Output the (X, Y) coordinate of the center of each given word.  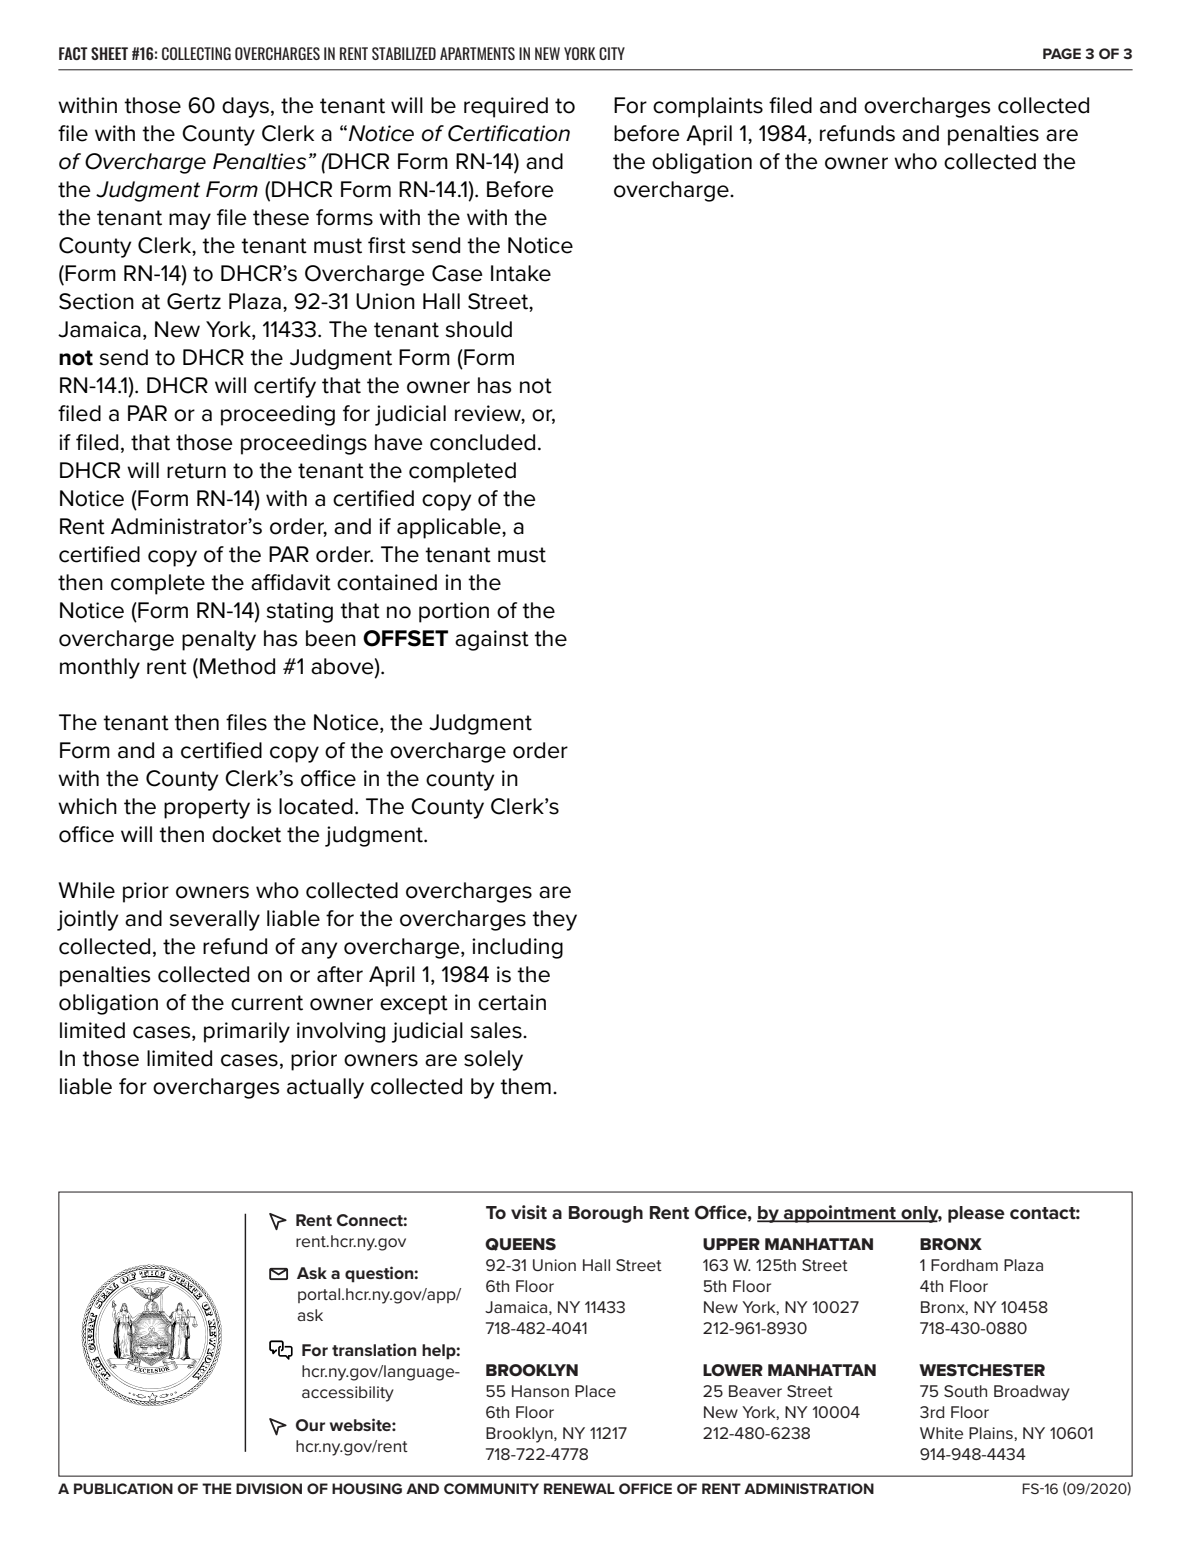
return (196, 471)
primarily (247, 1032)
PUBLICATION (123, 1488)
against (492, 640)
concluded (482, 442)
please (976, 1214)
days (245, 107)
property (207, 809)
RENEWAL (579, 1488)
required (506, 107)
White (941, 1433)
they (554, 920)
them (525, 1086)
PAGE (1062, 53)
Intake (521, 273)
